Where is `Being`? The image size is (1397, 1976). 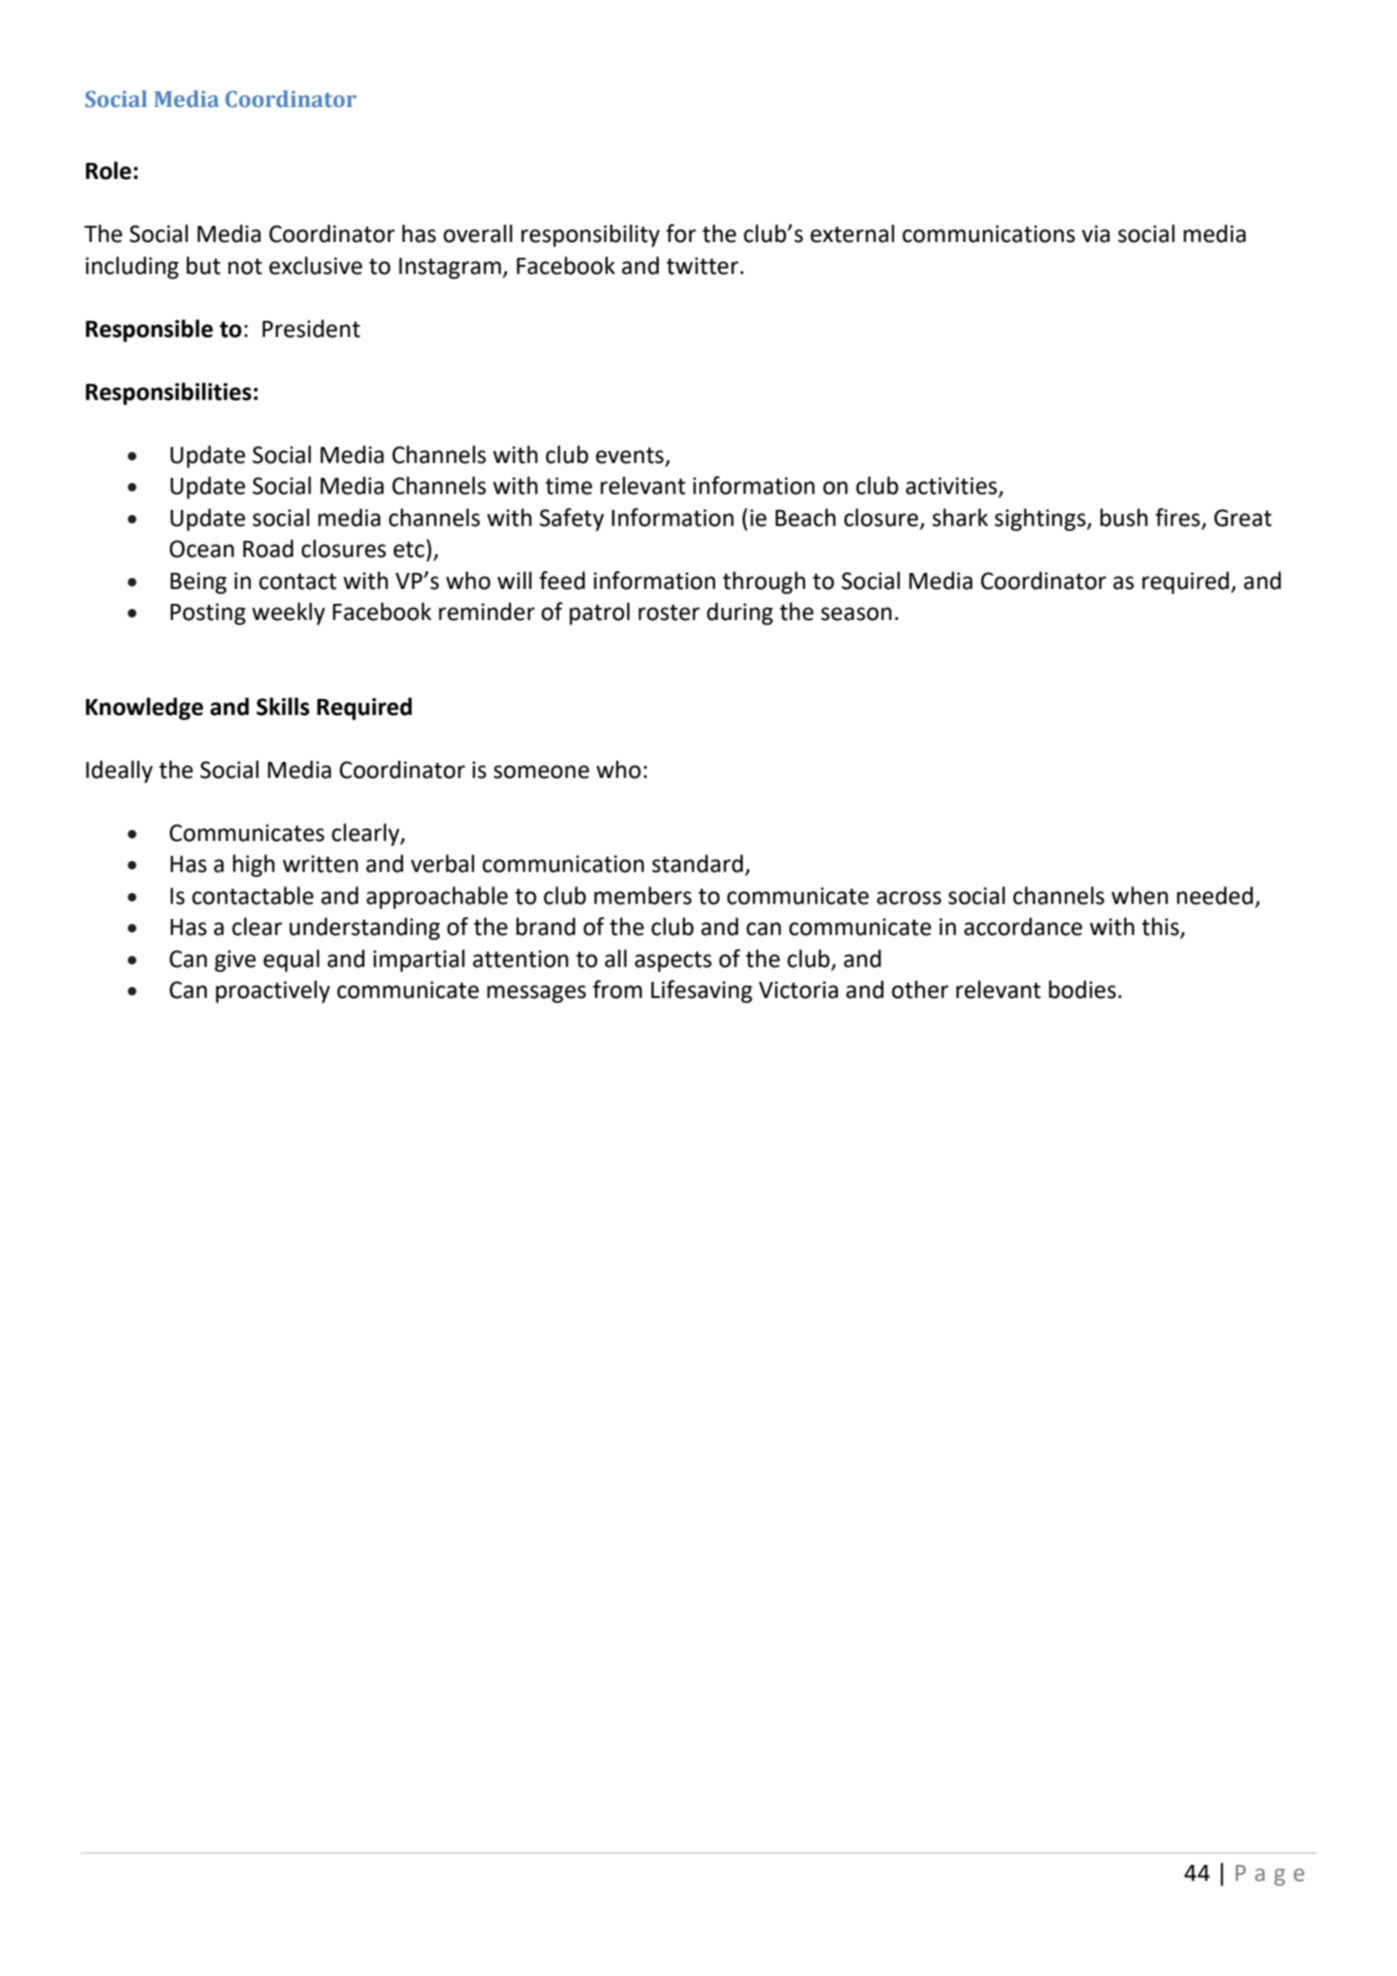
Being is located at coordinates (198, 583).
